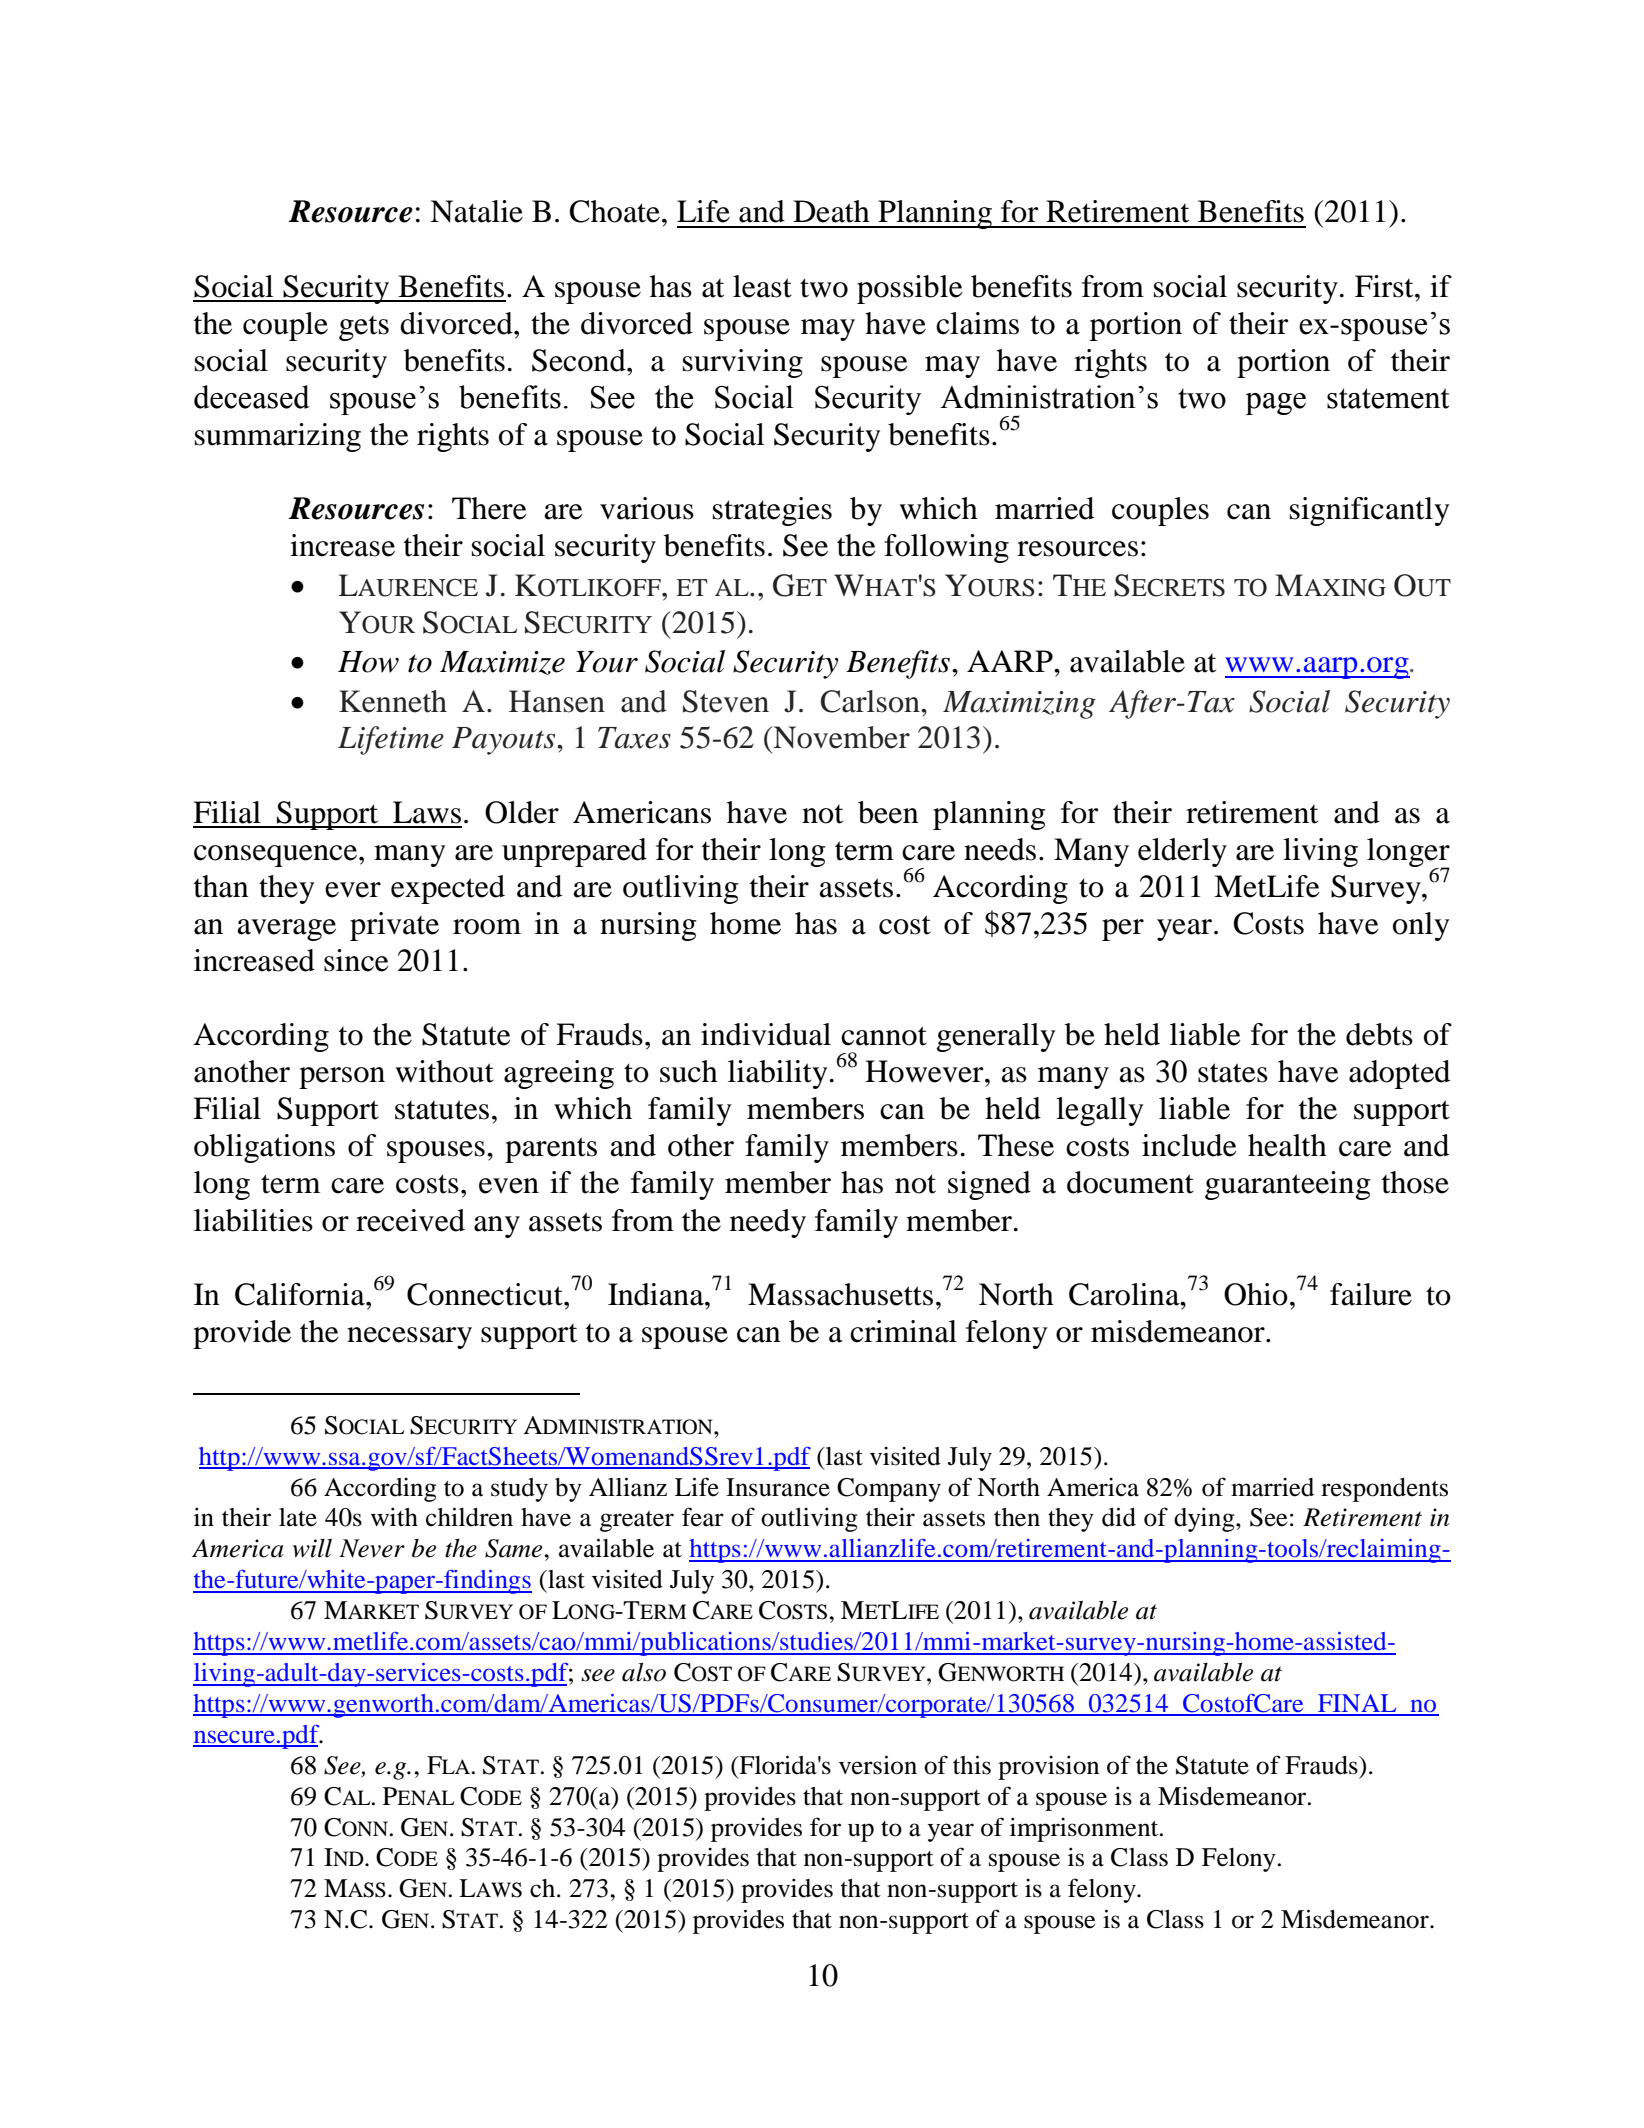 Image resolution: width=1644 pixels, height=2128 pixels. I want to click on Carlson, so click(871, 701).
